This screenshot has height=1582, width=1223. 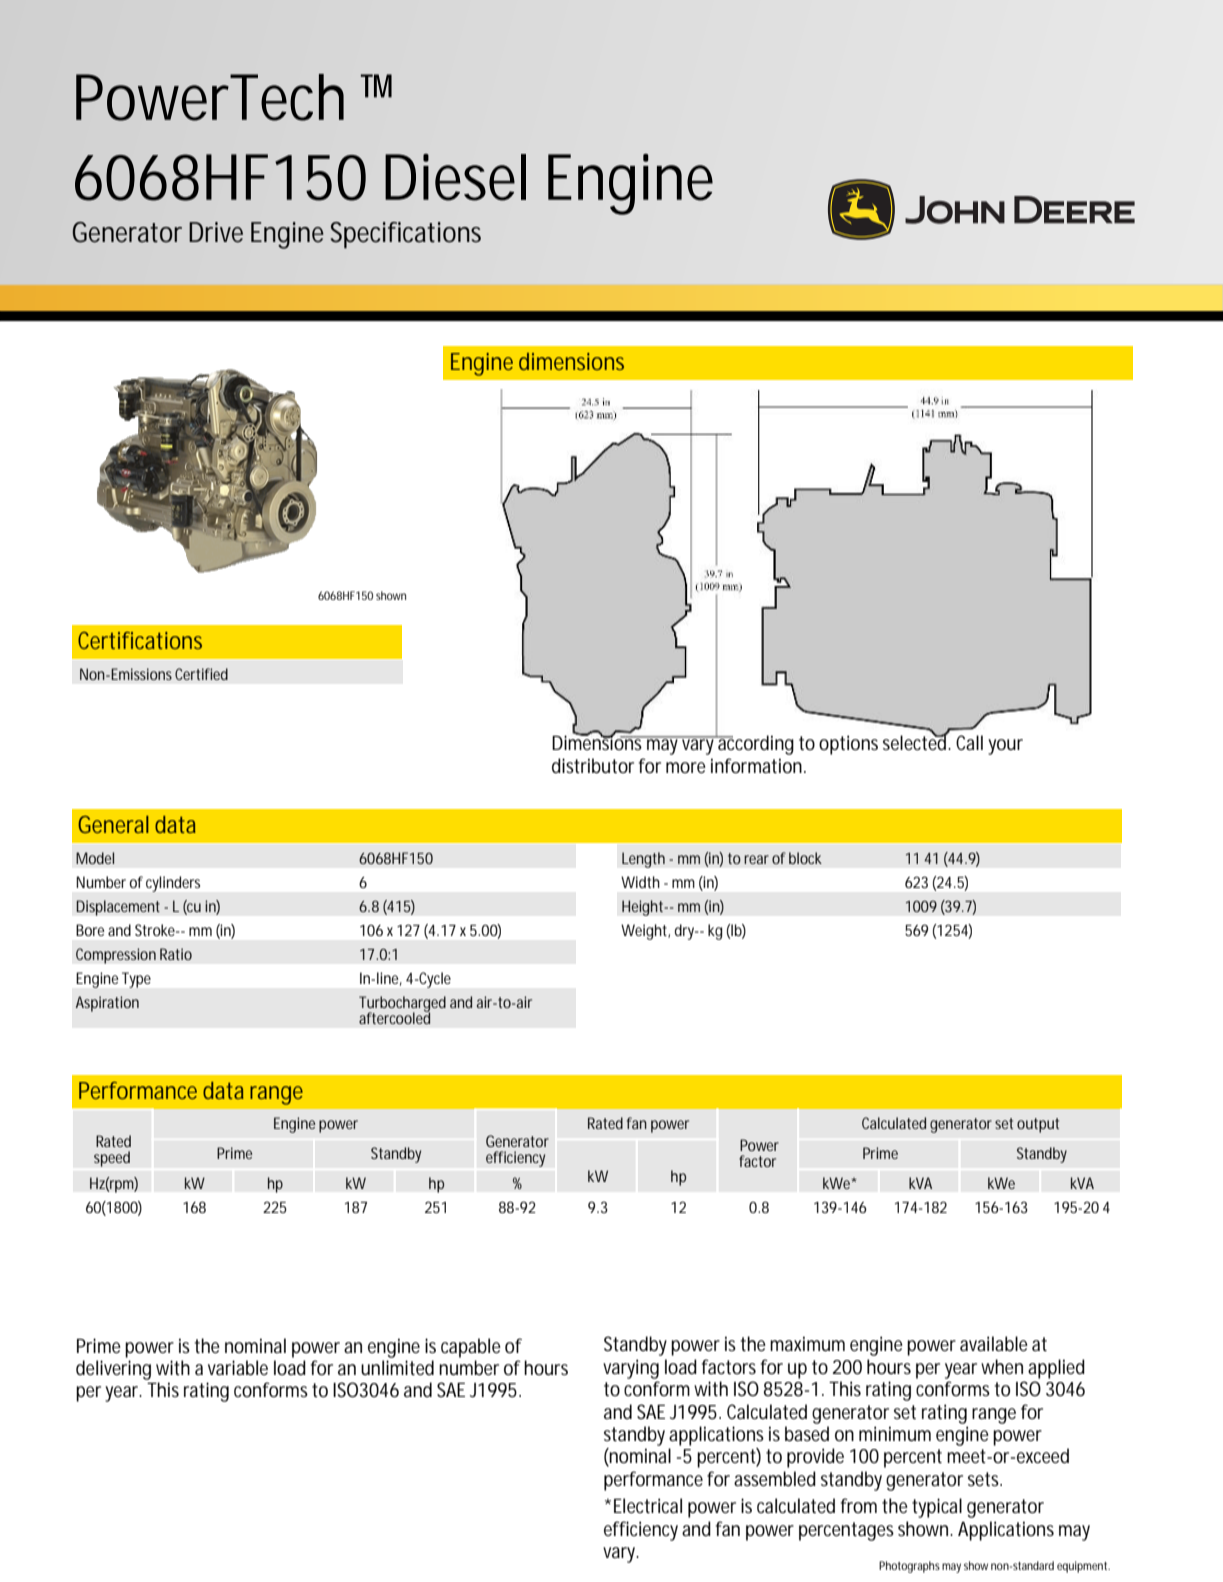 I want to click on variable, so click(x=238, y=1368).
